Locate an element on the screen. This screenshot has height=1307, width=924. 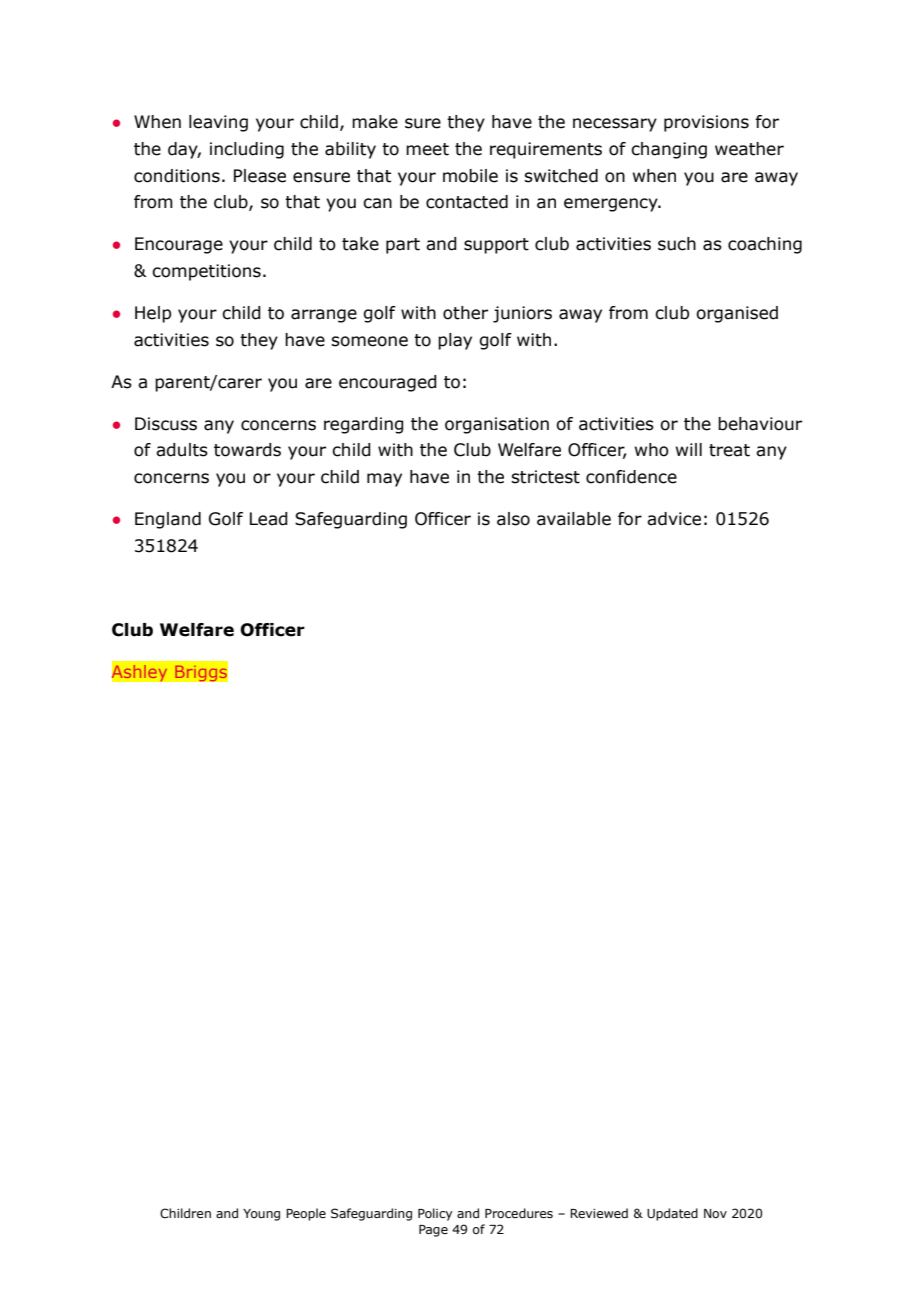
advice is located at coordinates (674, 519).
